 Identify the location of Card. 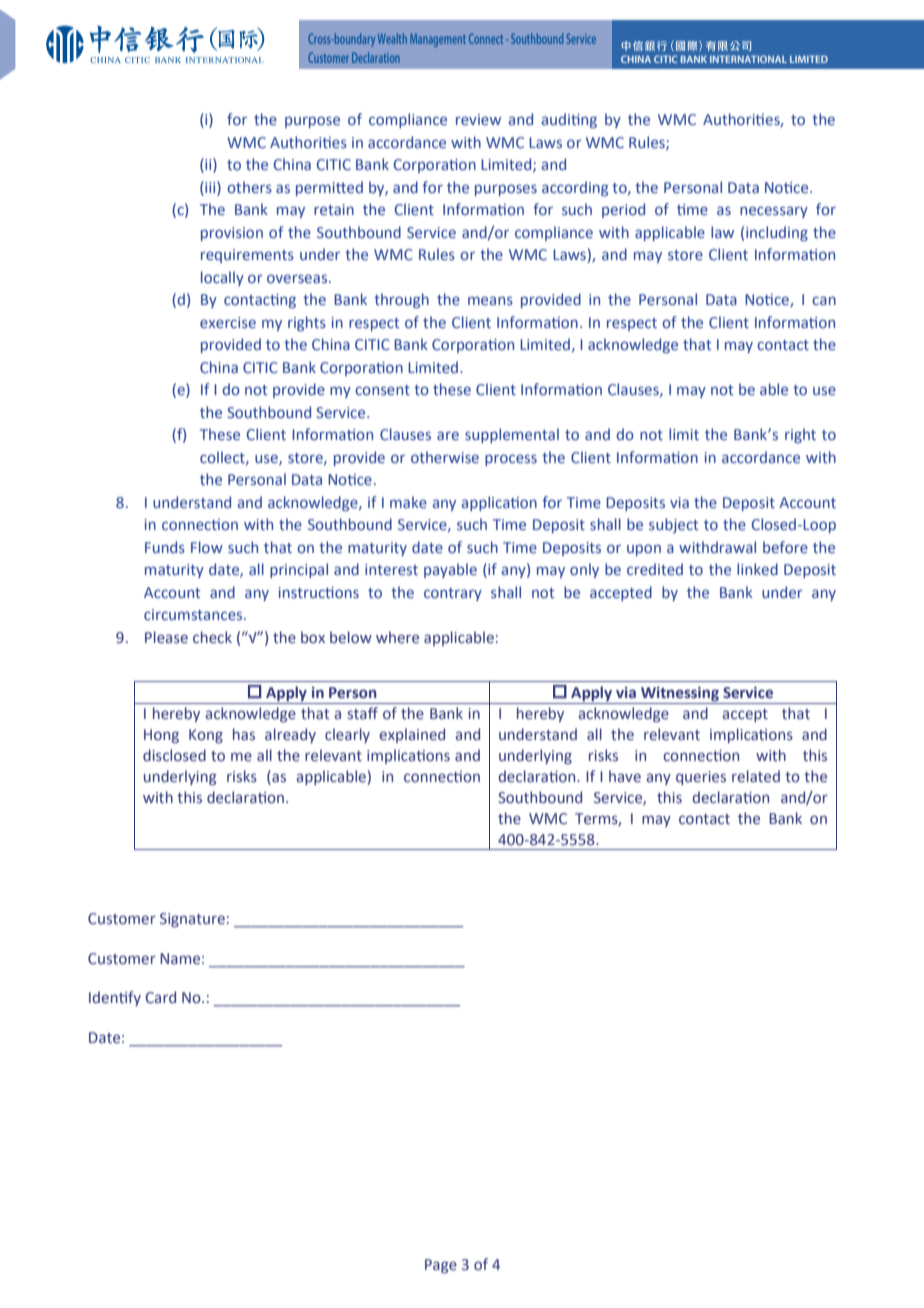
(160, 997).
